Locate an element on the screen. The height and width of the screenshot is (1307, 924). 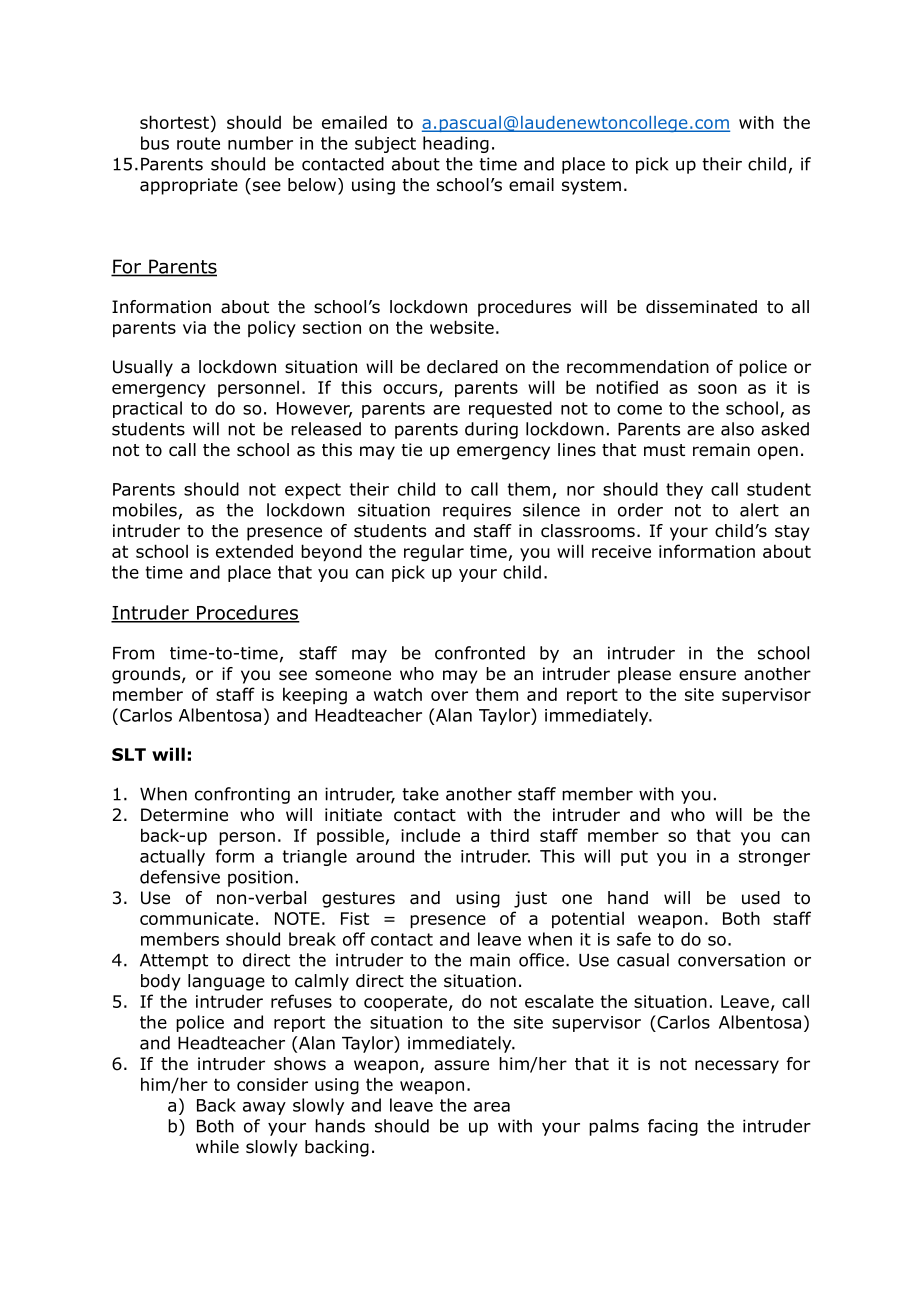
take is located at coordinates (420, 794).
